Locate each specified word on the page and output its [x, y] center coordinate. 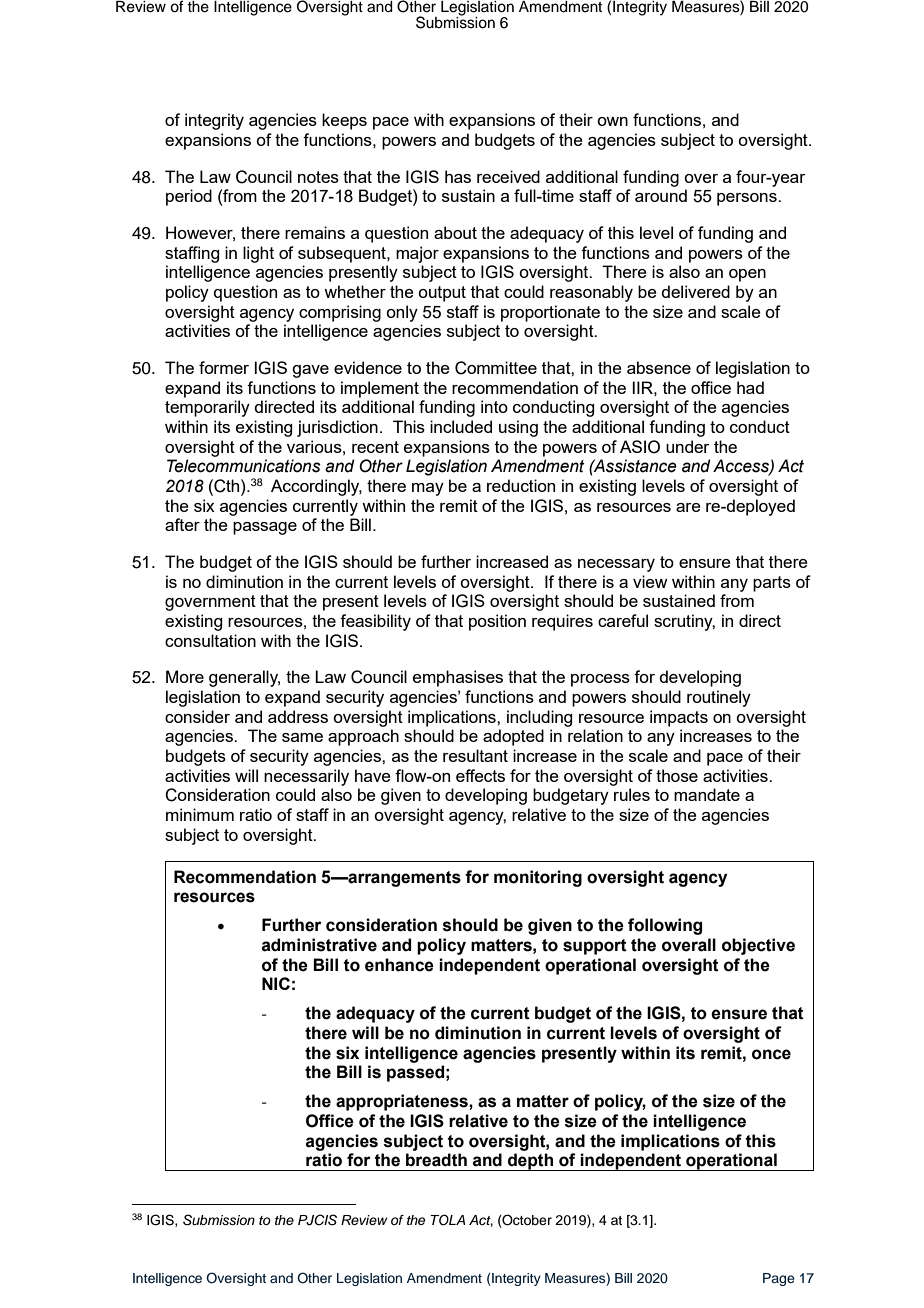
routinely [719, 698]
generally [244, 678]
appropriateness [403, 1102]
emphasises [458, 678]
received [508, 176]
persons [748, 199]
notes [318, 177]
